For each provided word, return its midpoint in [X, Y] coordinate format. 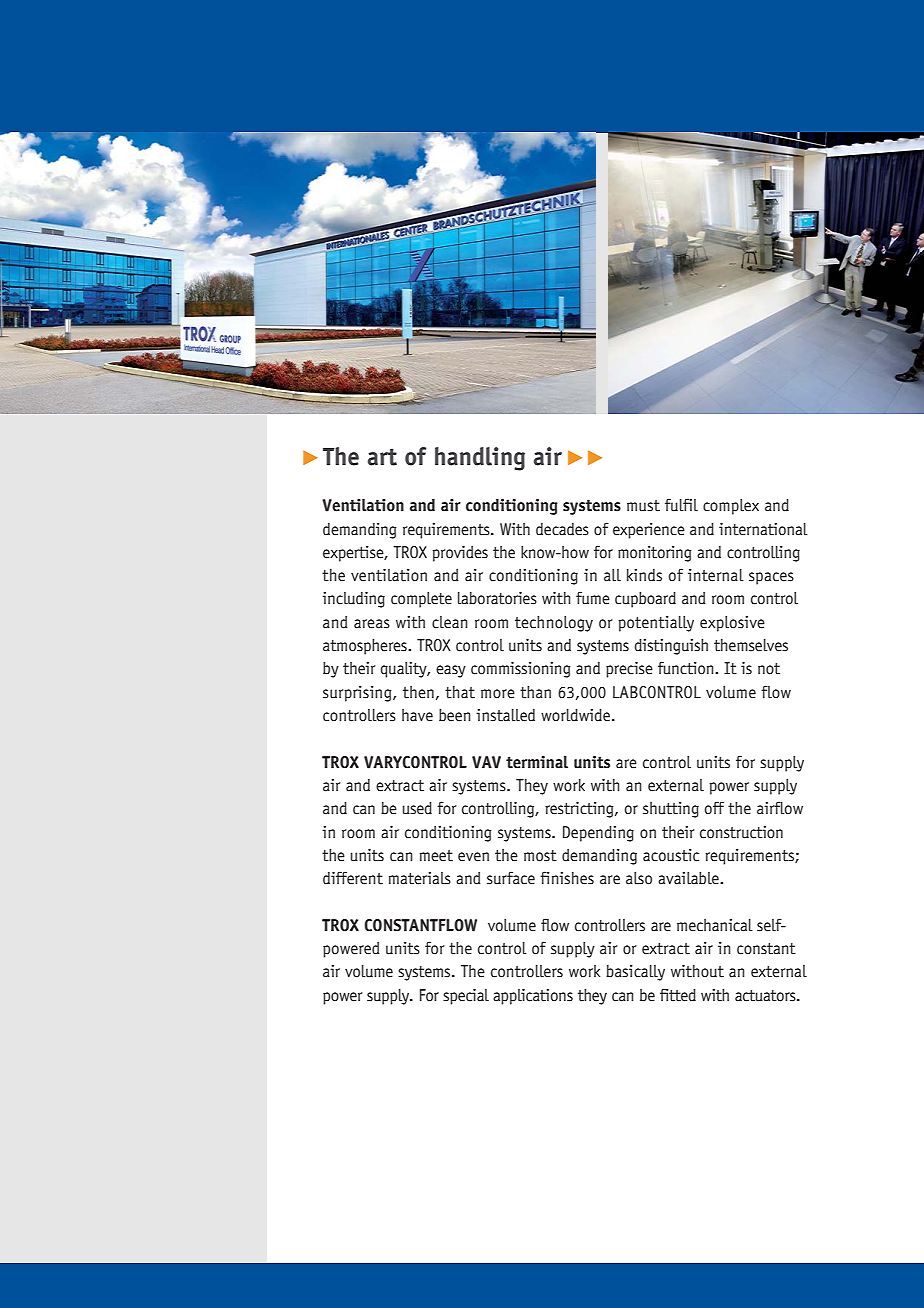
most [540, 856]
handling [480, 459]
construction [741, 832]
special [466, 997]
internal [716, 575]
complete [421, 600]
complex [731, 507]
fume [593, 598]
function [687, 668]
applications [533, 997]
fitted [678, 995]
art [382, 457]
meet [436, 856]
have [417, 715]
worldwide [577, 715]
